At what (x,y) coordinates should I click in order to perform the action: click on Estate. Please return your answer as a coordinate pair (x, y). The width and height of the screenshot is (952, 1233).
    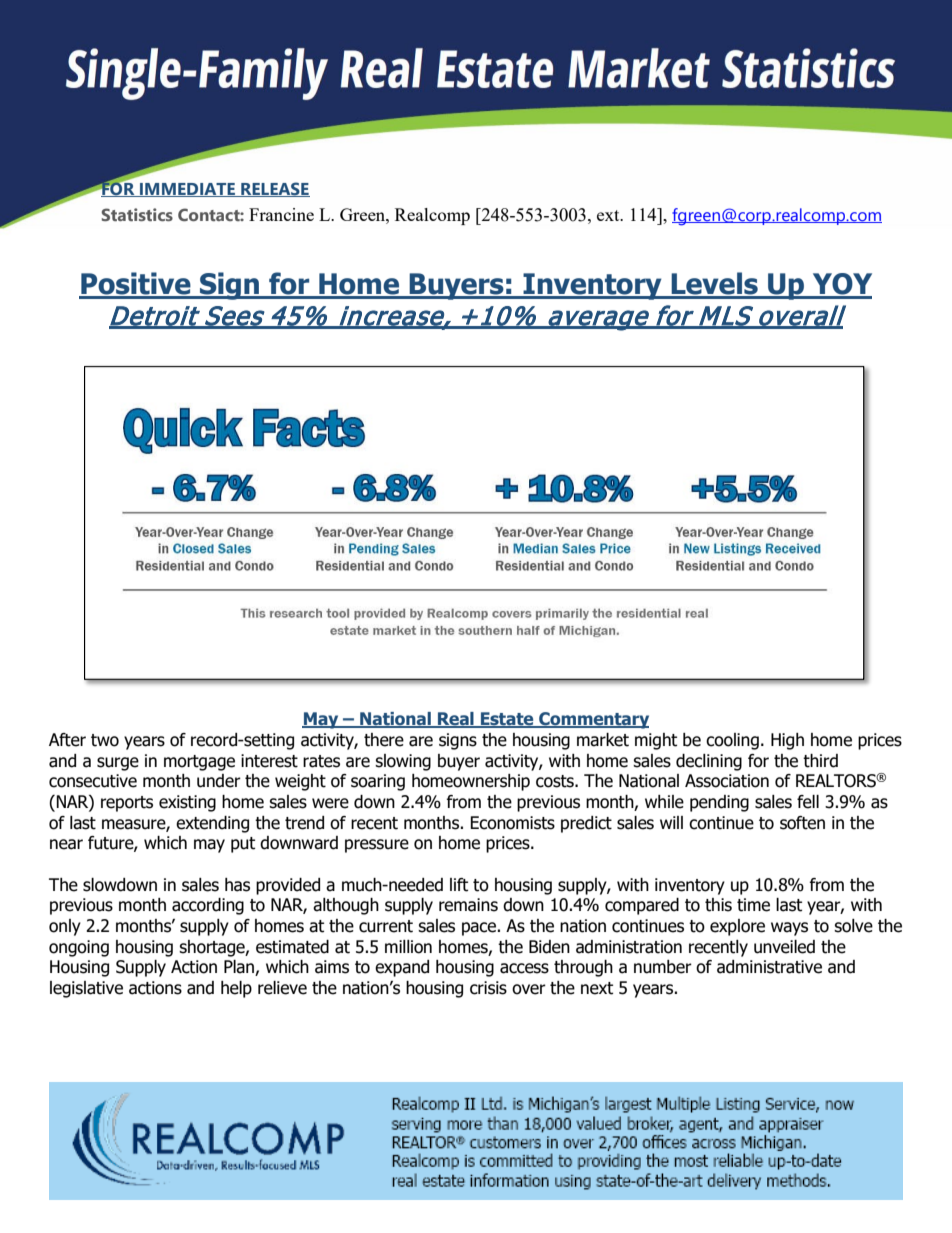
    Looking at the image, I should click on (507, 720).
